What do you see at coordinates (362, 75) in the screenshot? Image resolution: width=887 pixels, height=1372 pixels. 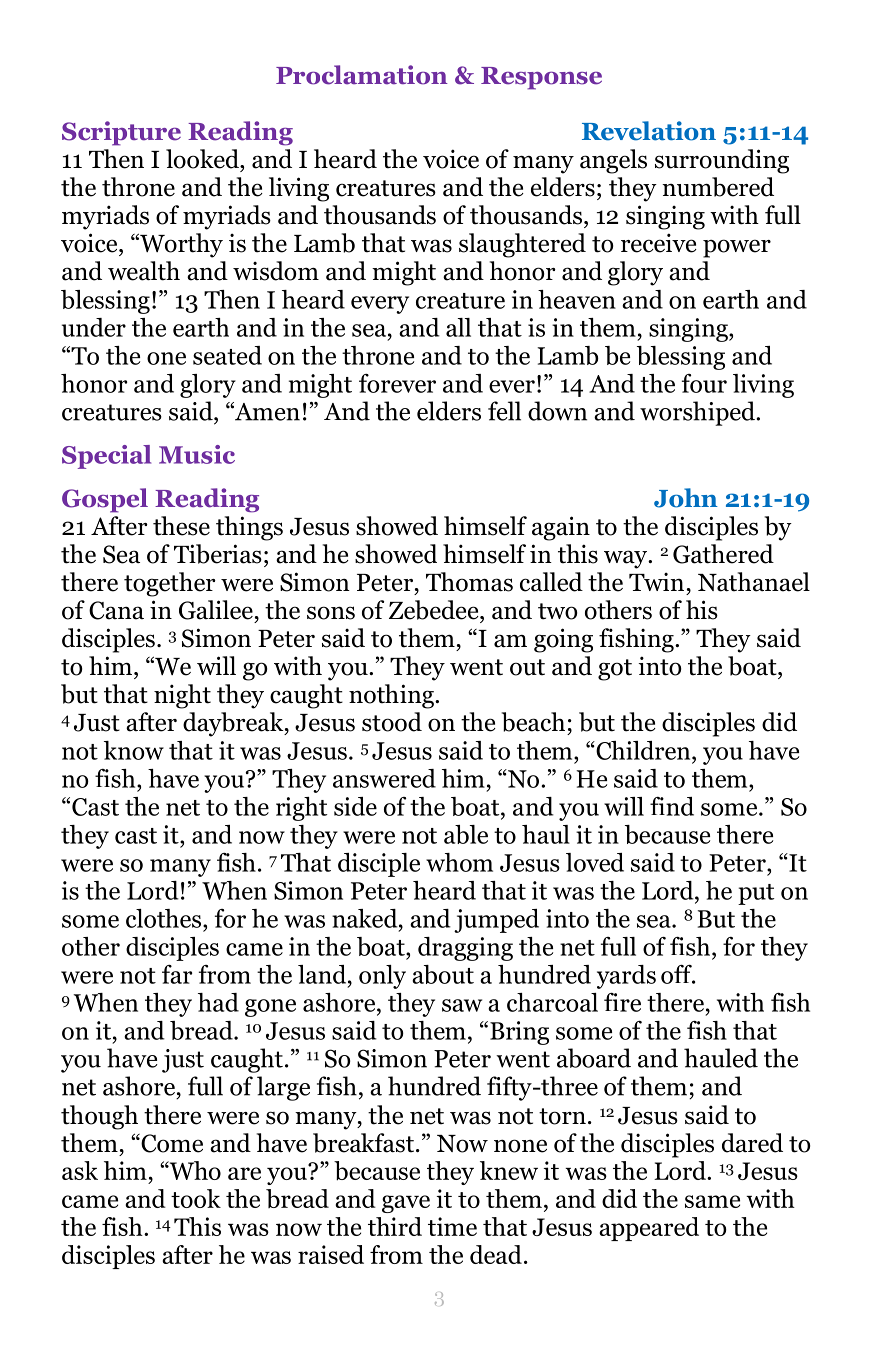 I see `Proclamation` at bounding box center [362, 75].
